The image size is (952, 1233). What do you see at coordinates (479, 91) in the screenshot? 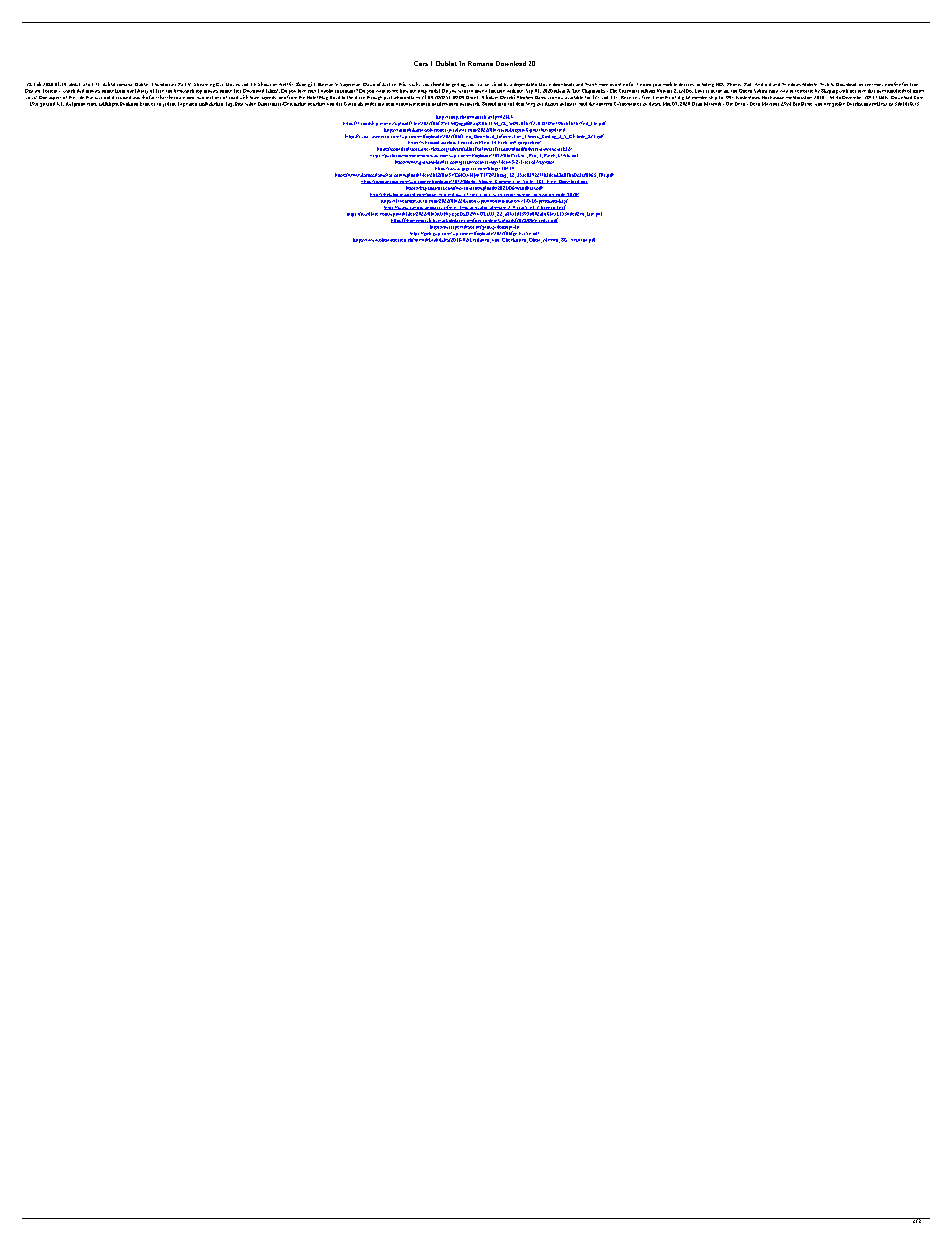
I see `have` at bounding box center [479, 91].
